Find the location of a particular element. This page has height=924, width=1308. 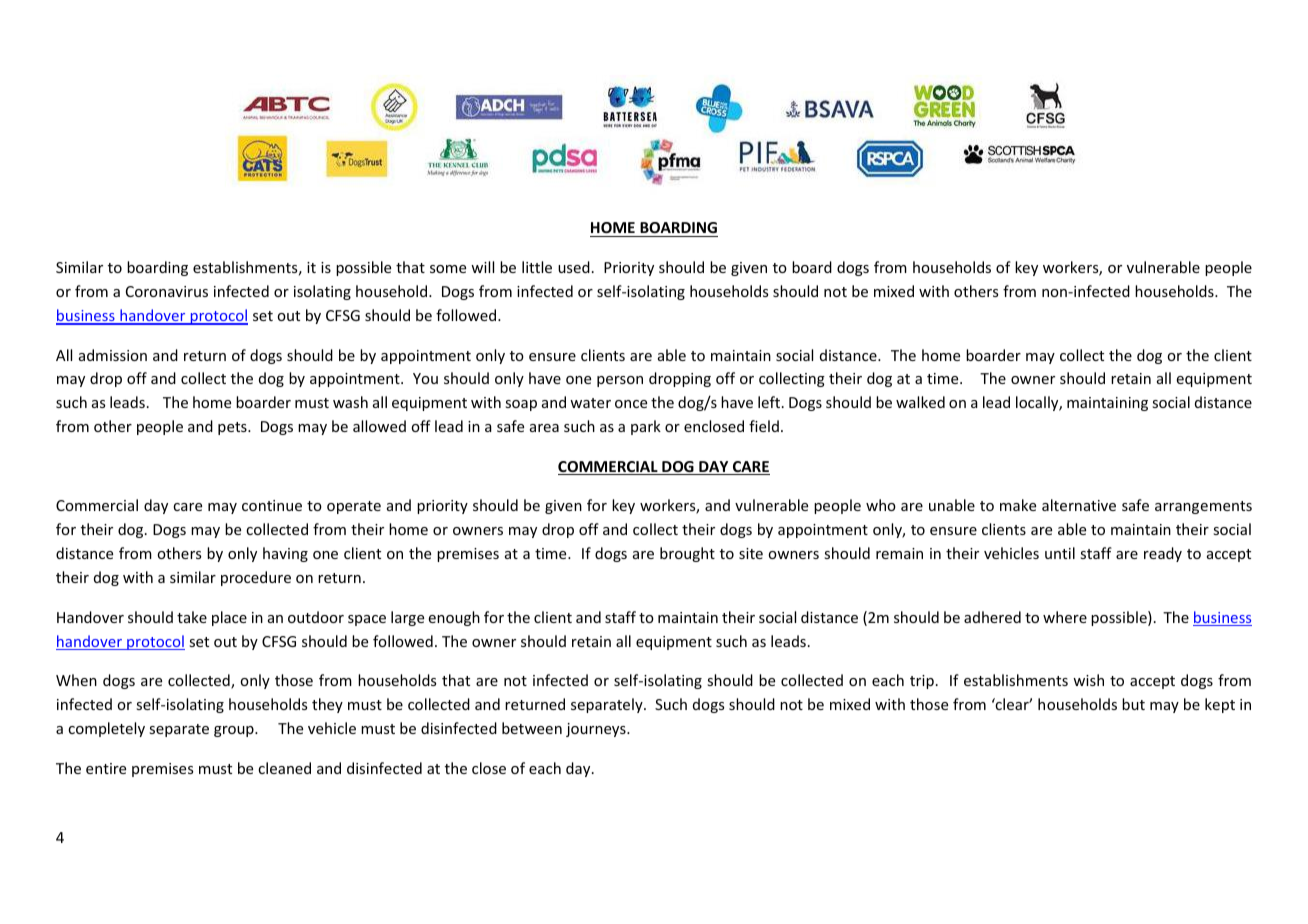

continue is located at coordinates (272, 505).
